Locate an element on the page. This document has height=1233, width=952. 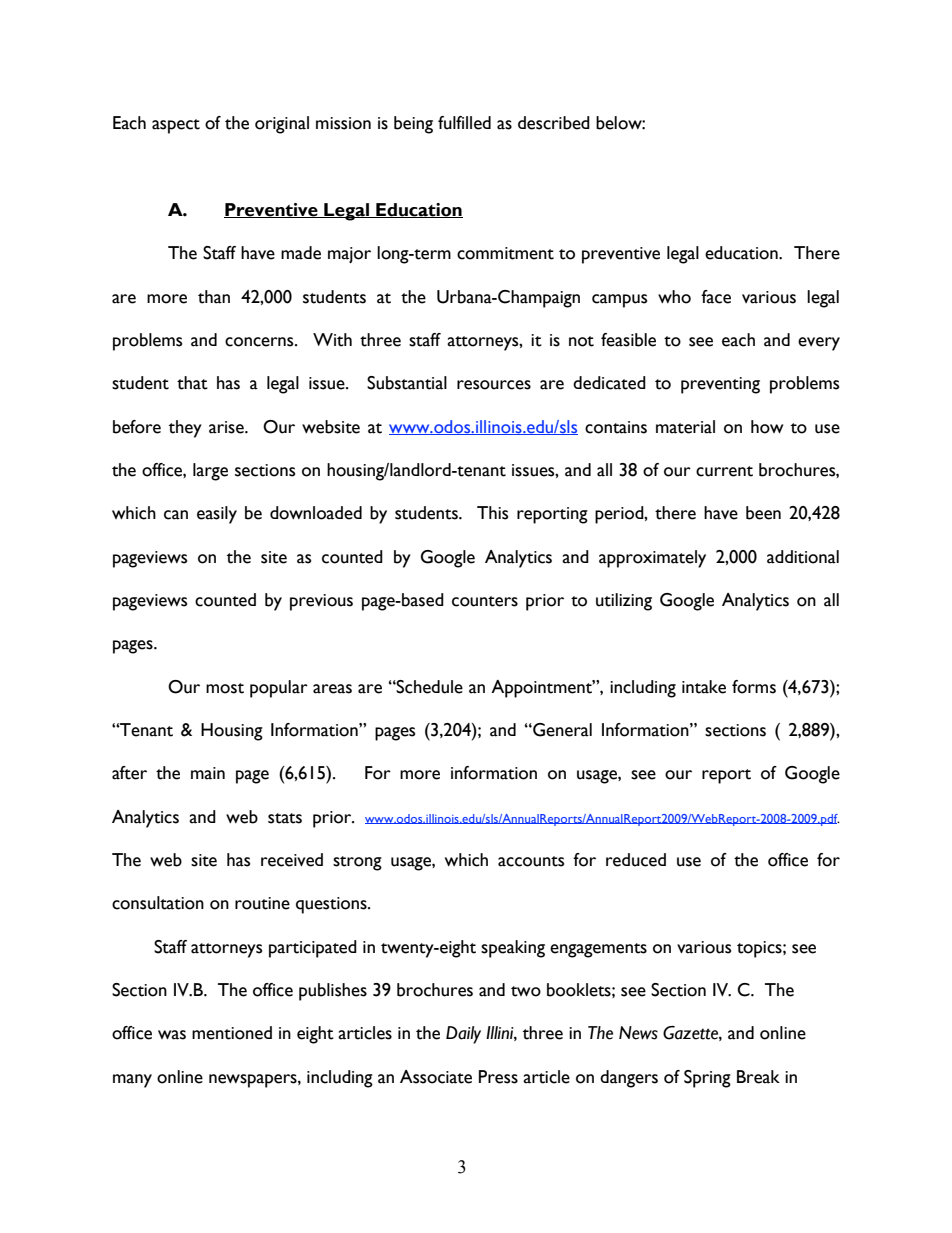
previous is located at coordinates (321, 602).
